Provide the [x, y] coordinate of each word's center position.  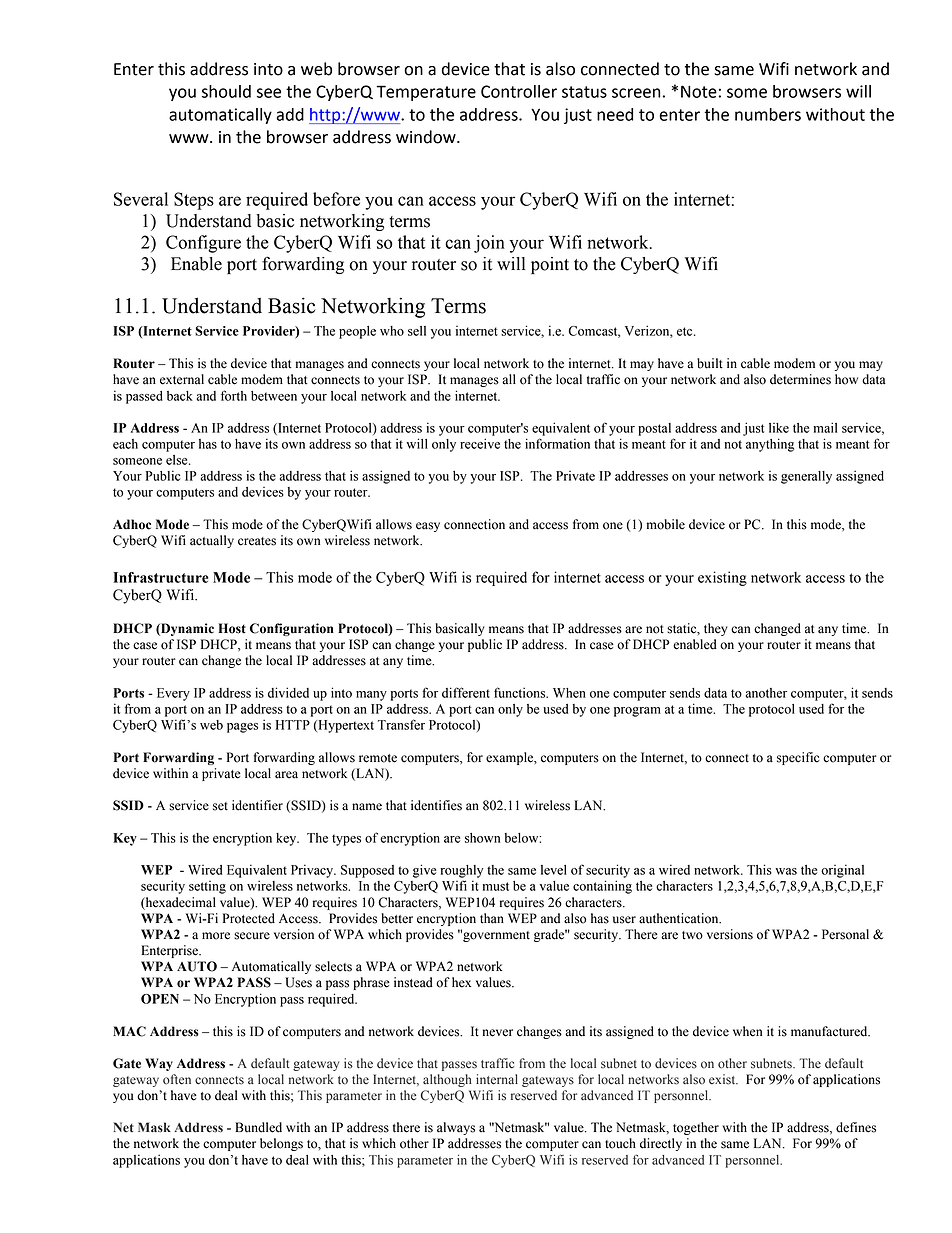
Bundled [258, 1127]
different [466, 692]
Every [173, 694]
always [456, 1128]
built [710, 363]
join [489, 244]
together [696, 1128]
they [715, 629]
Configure [203, 244]
